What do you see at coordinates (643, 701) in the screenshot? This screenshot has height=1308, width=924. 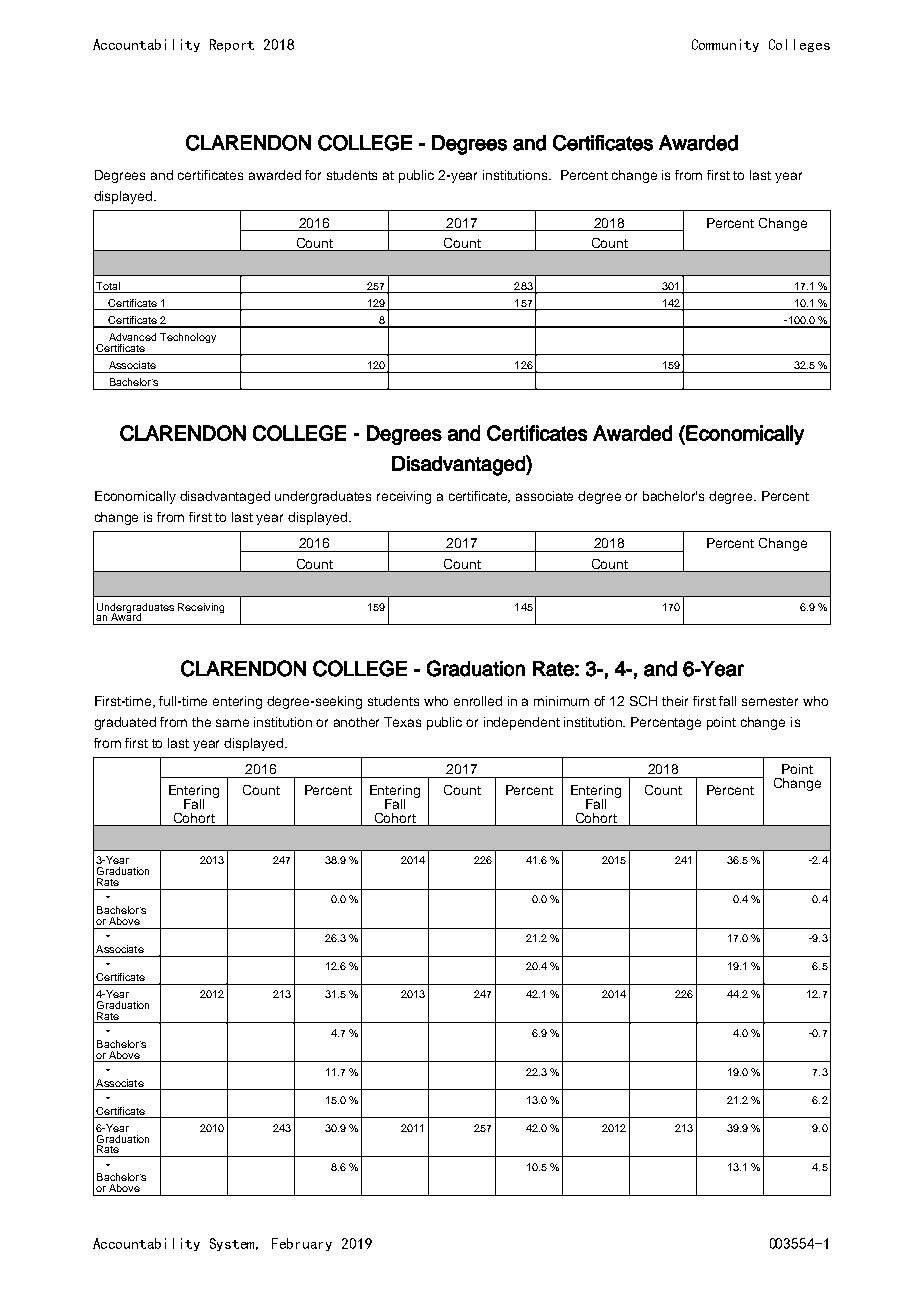 I see `SCH` at bounding box center [643, 701].
